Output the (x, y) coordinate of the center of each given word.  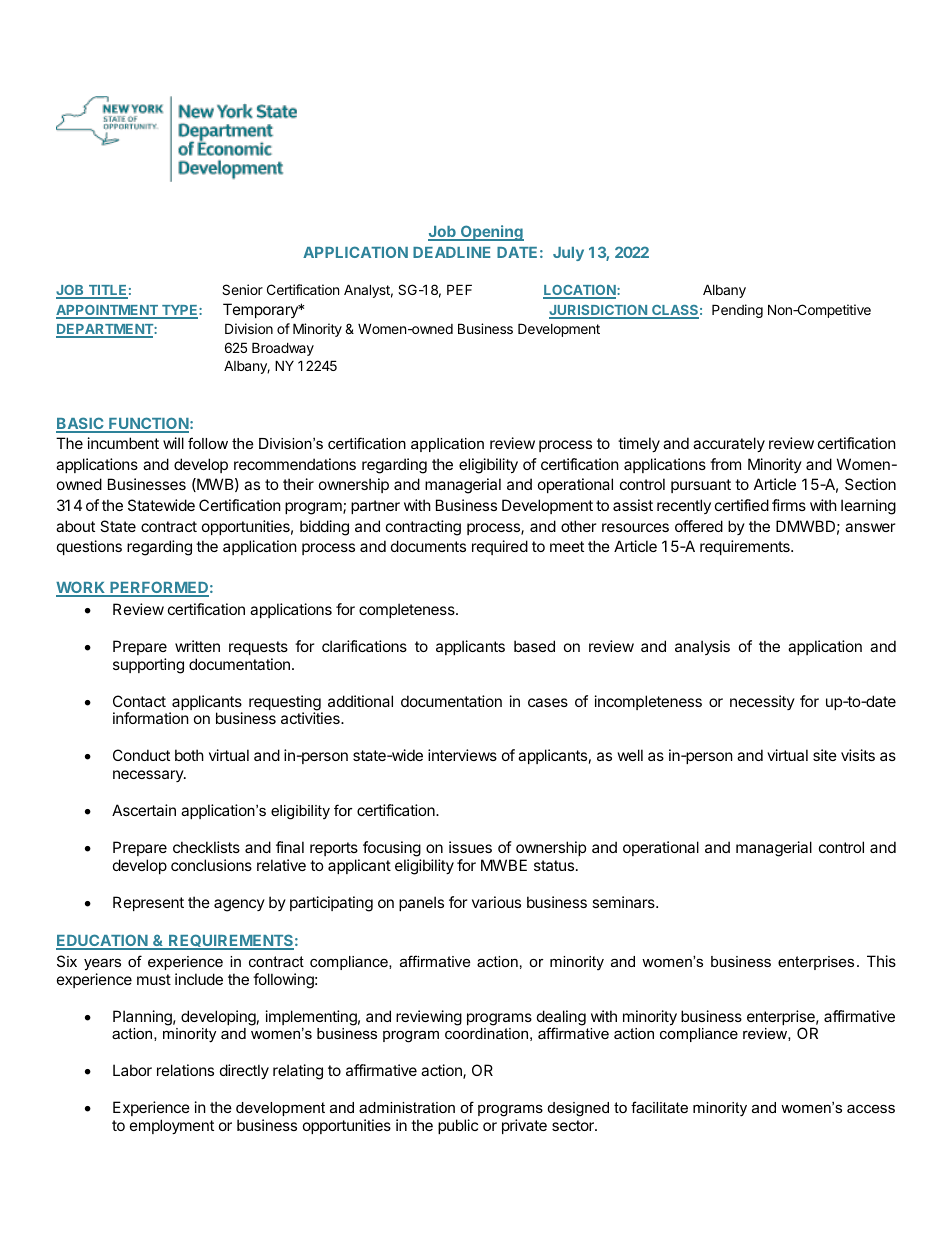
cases (548, 702)
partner (375, 507)
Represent (148, 903)
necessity (762, 702)
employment (172, 1126)
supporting (148, 666)
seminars (624, 902)
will (173, 443)
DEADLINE (451, 252)
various (496, 902)
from (725, 464)
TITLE (107, 291)
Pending (737, 311)
